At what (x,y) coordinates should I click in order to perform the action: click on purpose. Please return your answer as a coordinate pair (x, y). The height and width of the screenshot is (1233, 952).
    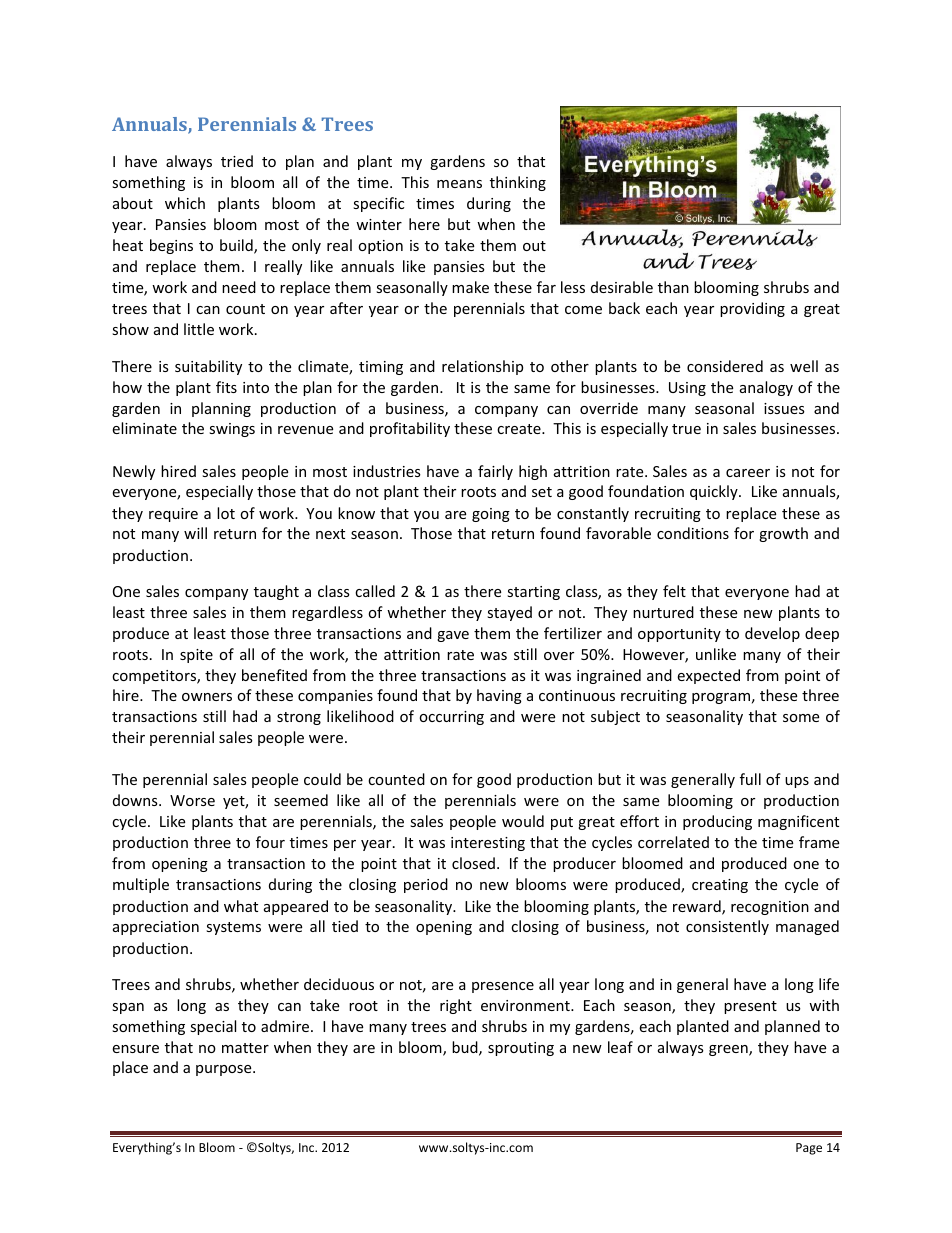
    Looking at the image, I should click on (225, 1070).
